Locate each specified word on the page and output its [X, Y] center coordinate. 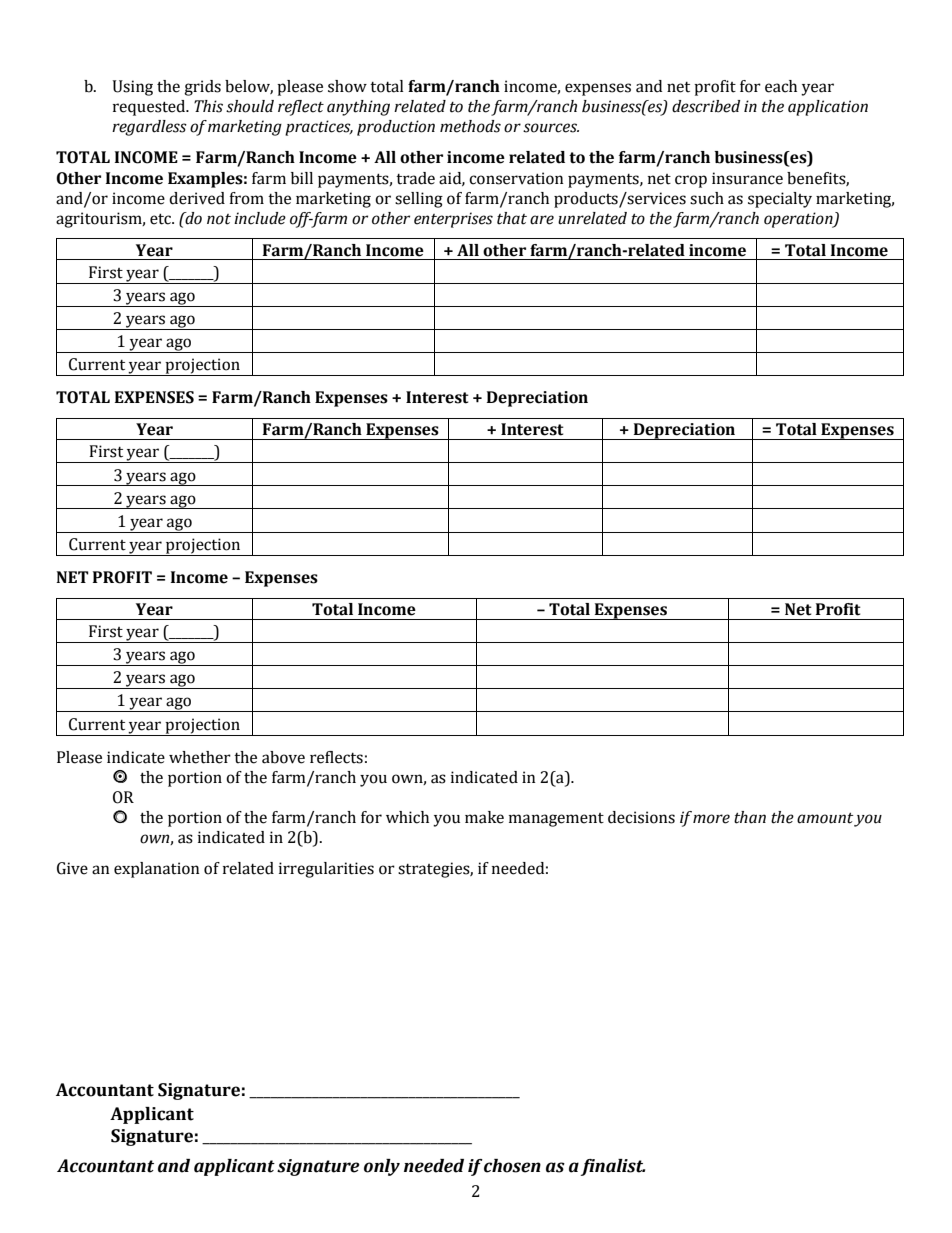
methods [470, 126]
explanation [157, 870]
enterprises [453, 220]
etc [161, 219]
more [711, 819]
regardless [149, 128]
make [484, 817]
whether [200, 757]
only [382, 1167]
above [283, 757]
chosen [512, 1166]
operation [799, 220]
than [750, 817]
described [706, 106]
